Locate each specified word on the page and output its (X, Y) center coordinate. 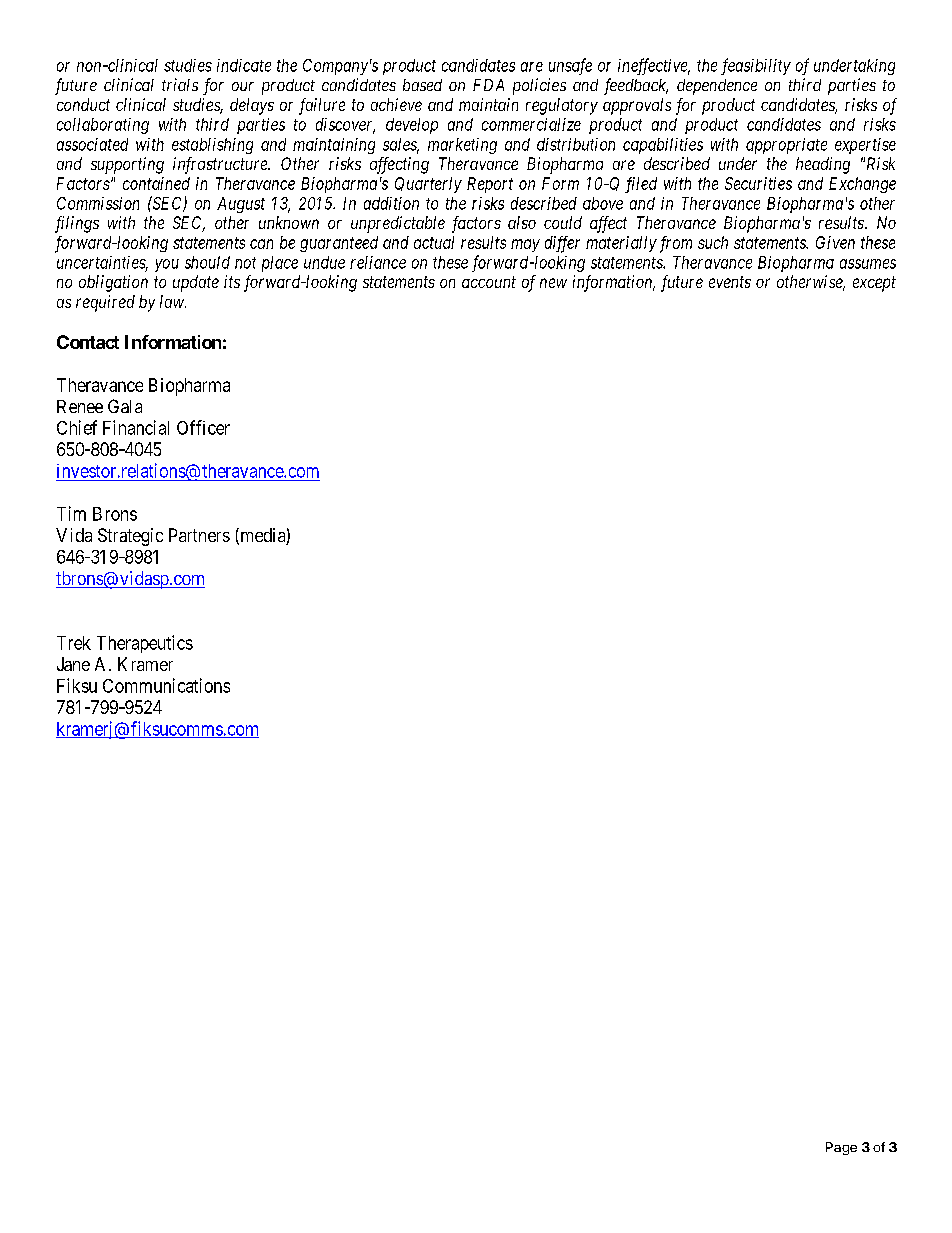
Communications (166, 685)
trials (180, 84)
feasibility (756, 66)
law (173, 301)
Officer (203, 427)
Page (841, 1148)
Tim (71, 513)
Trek (74, 643)
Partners (199, 535)
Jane (73, 664)
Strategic (130, 537)
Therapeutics (145, 644)
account (489, 282)
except (874, 284)
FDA (488, 85)
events (730, 282)
